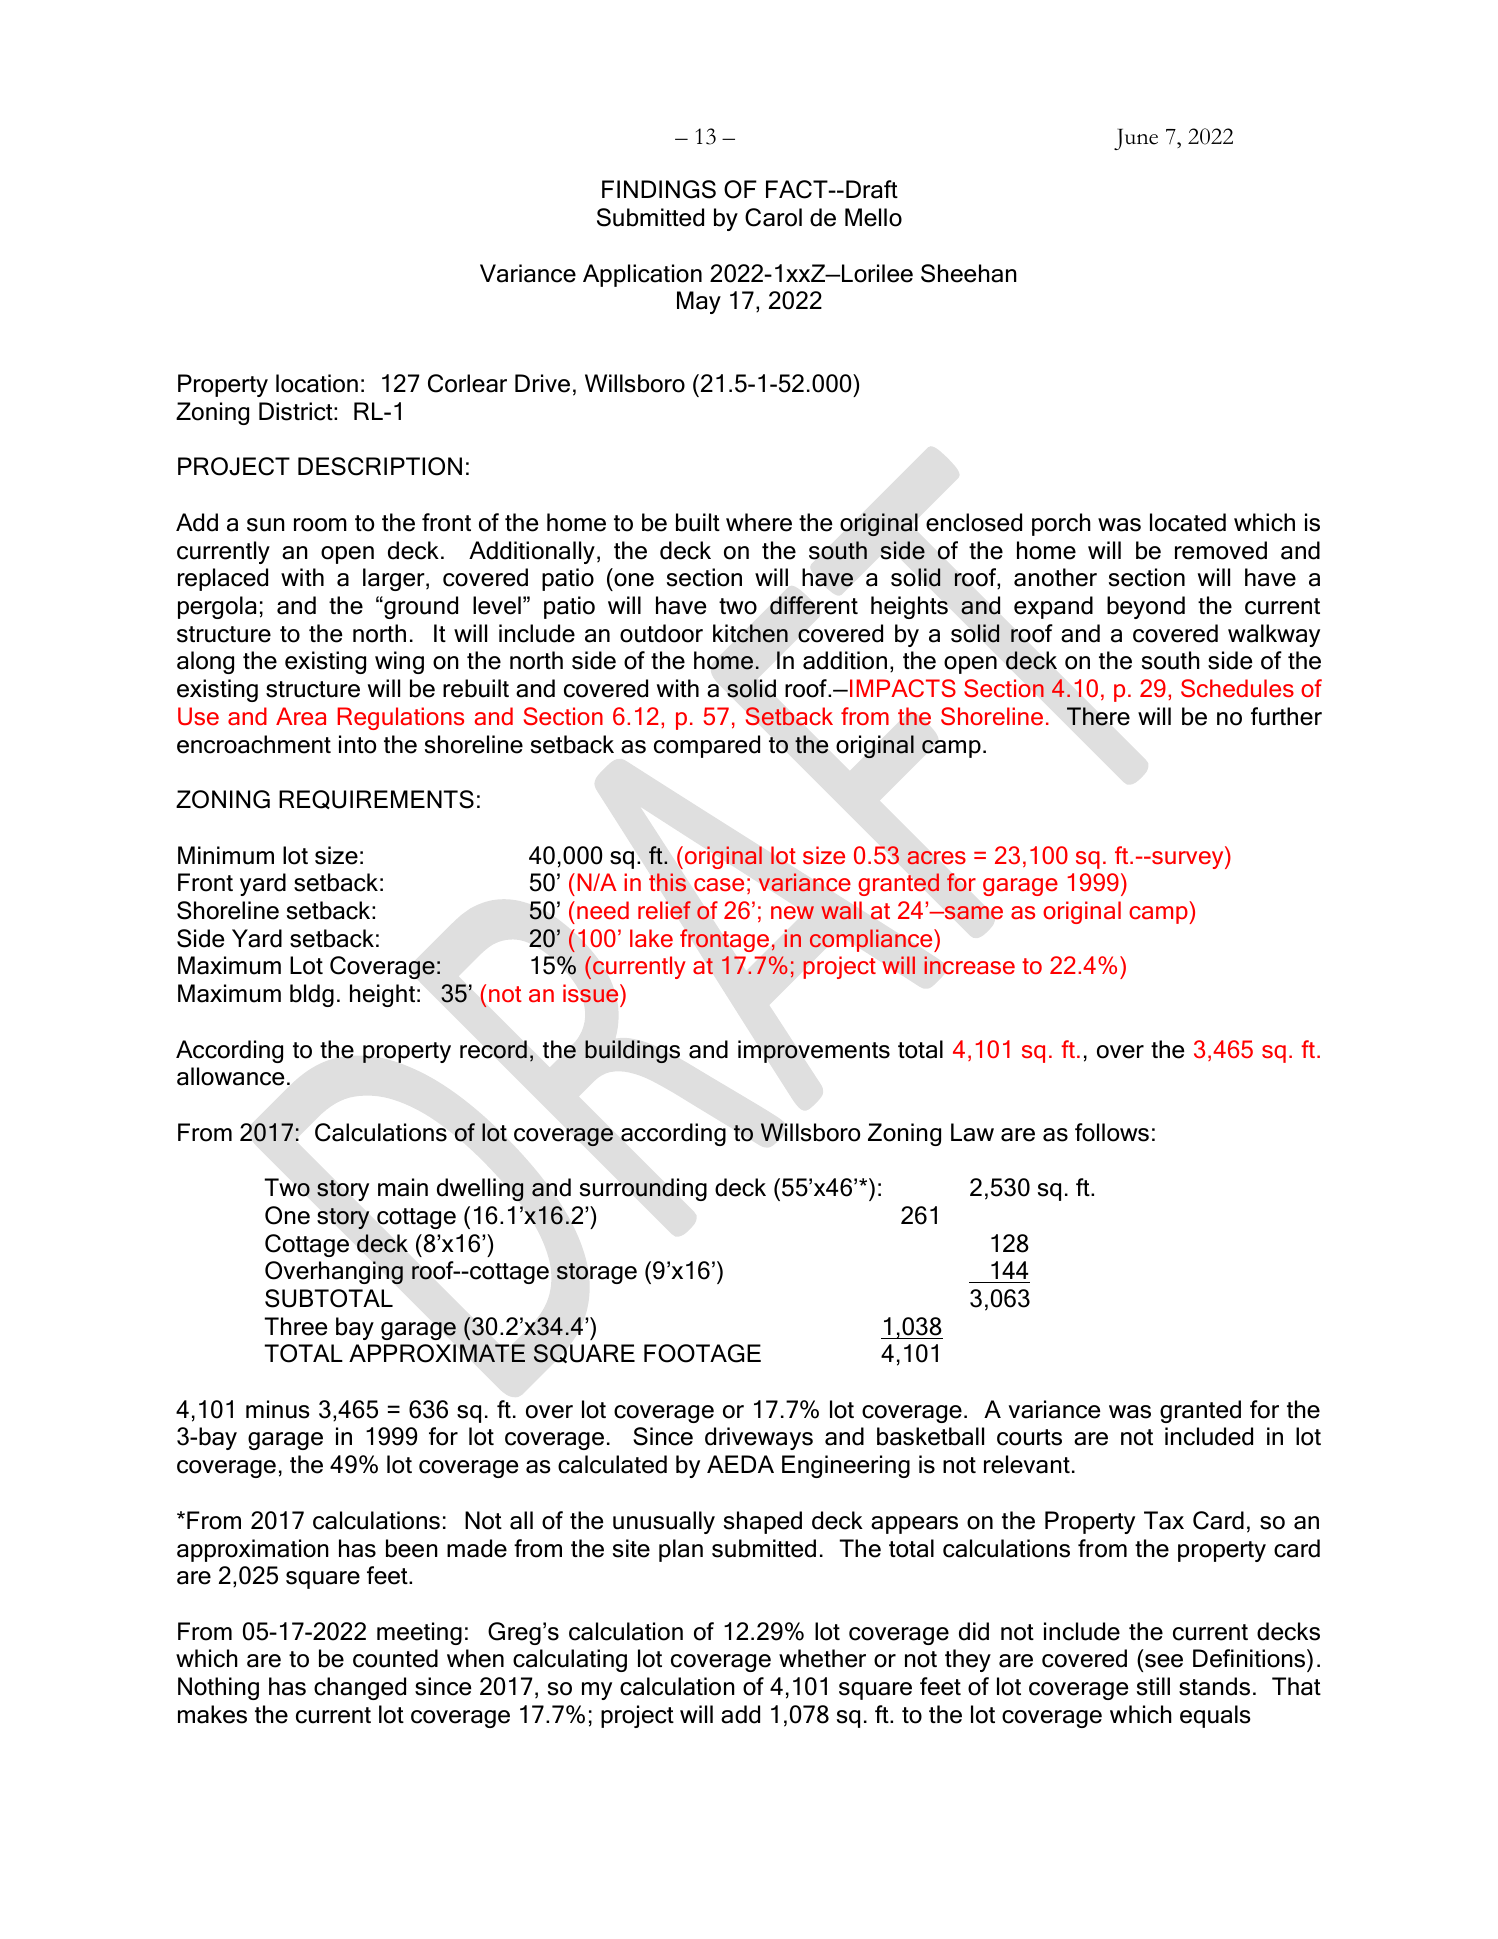  Describe the element at coordinates (360, 1688) in the page. I see `changed` at that location.
